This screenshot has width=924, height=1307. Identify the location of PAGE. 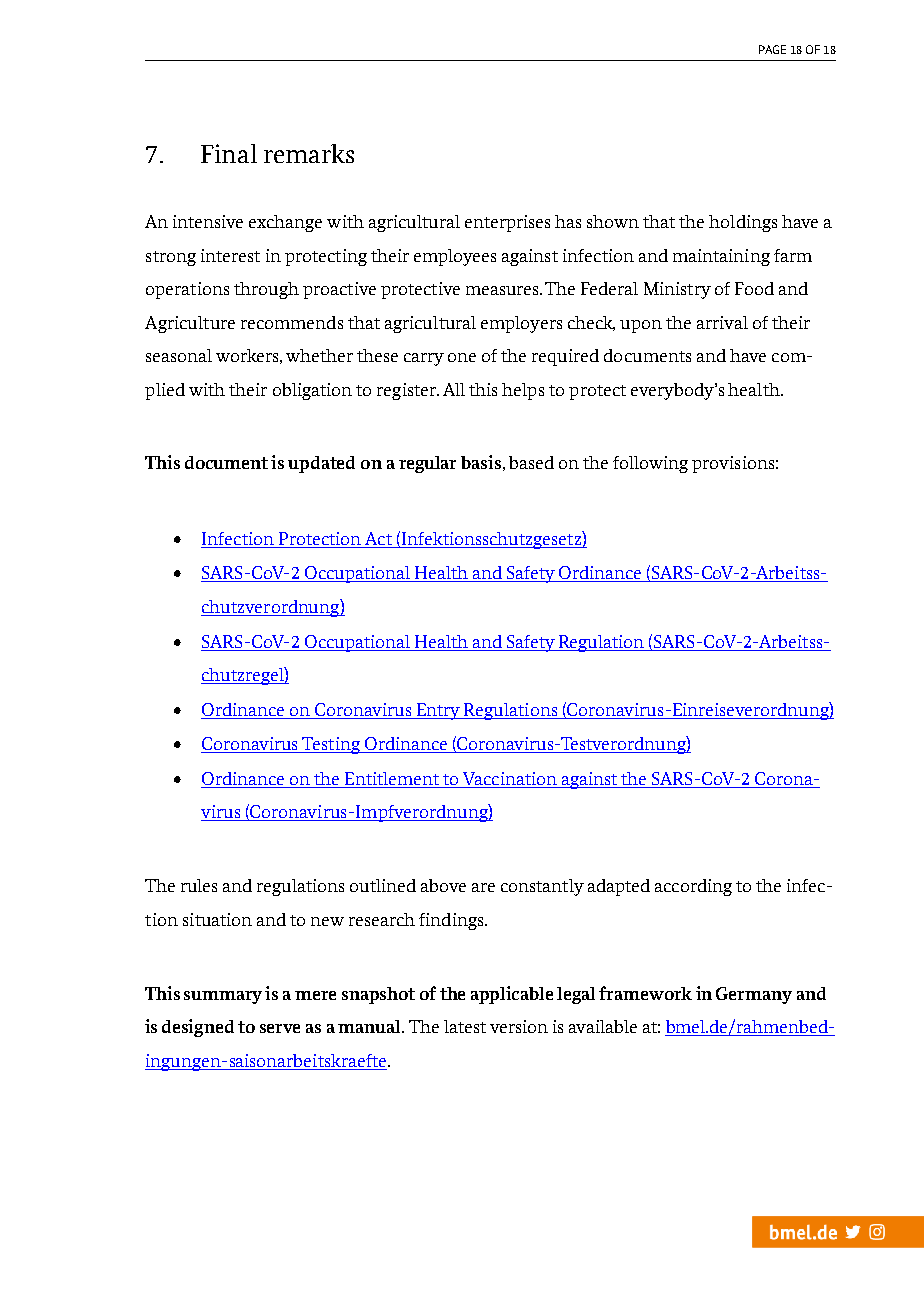
(772, 49).
